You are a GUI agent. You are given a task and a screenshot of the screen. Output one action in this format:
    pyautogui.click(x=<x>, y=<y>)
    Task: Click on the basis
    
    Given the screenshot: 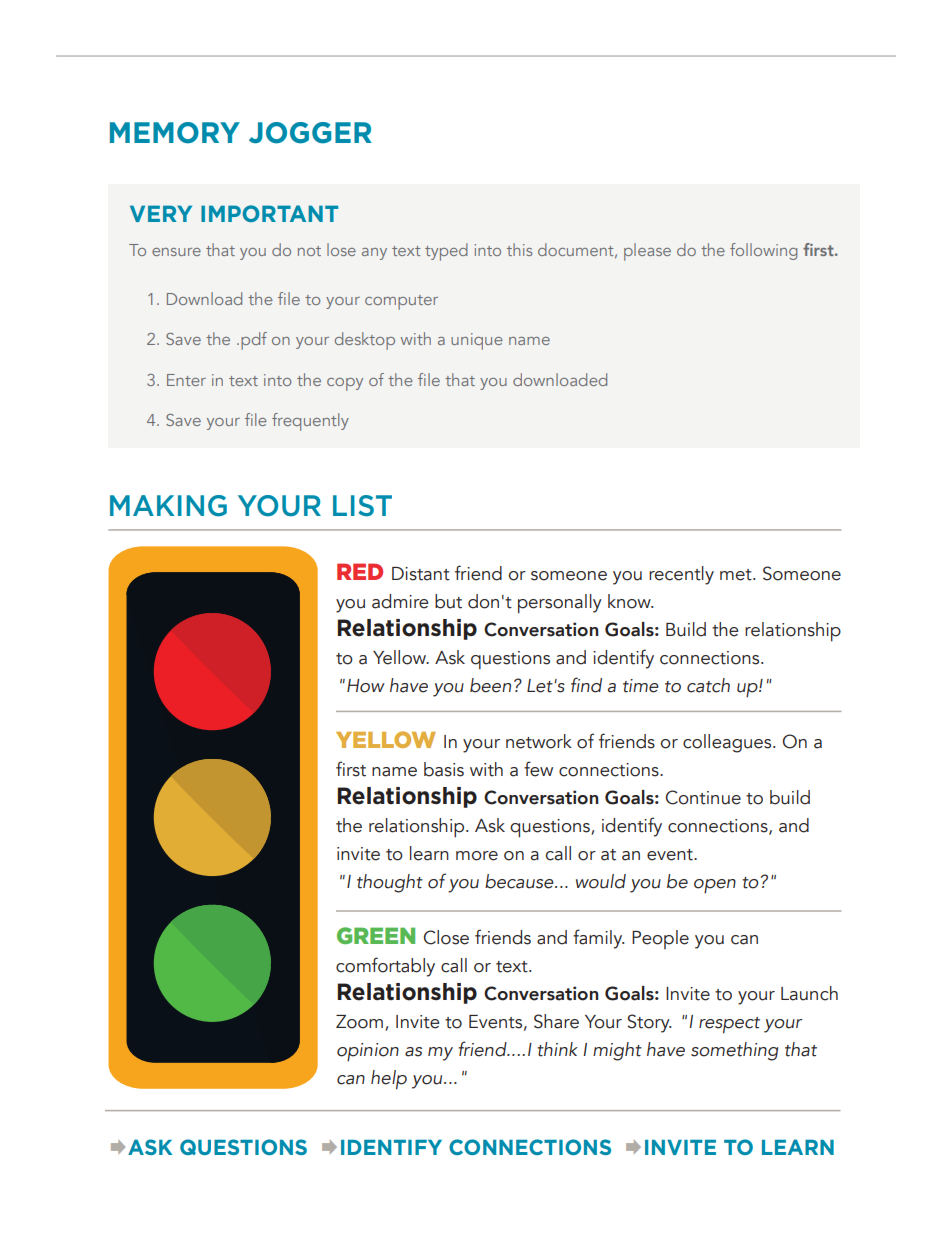 What is the action you would take?
    pyautogui.click(x=444, y=769)
